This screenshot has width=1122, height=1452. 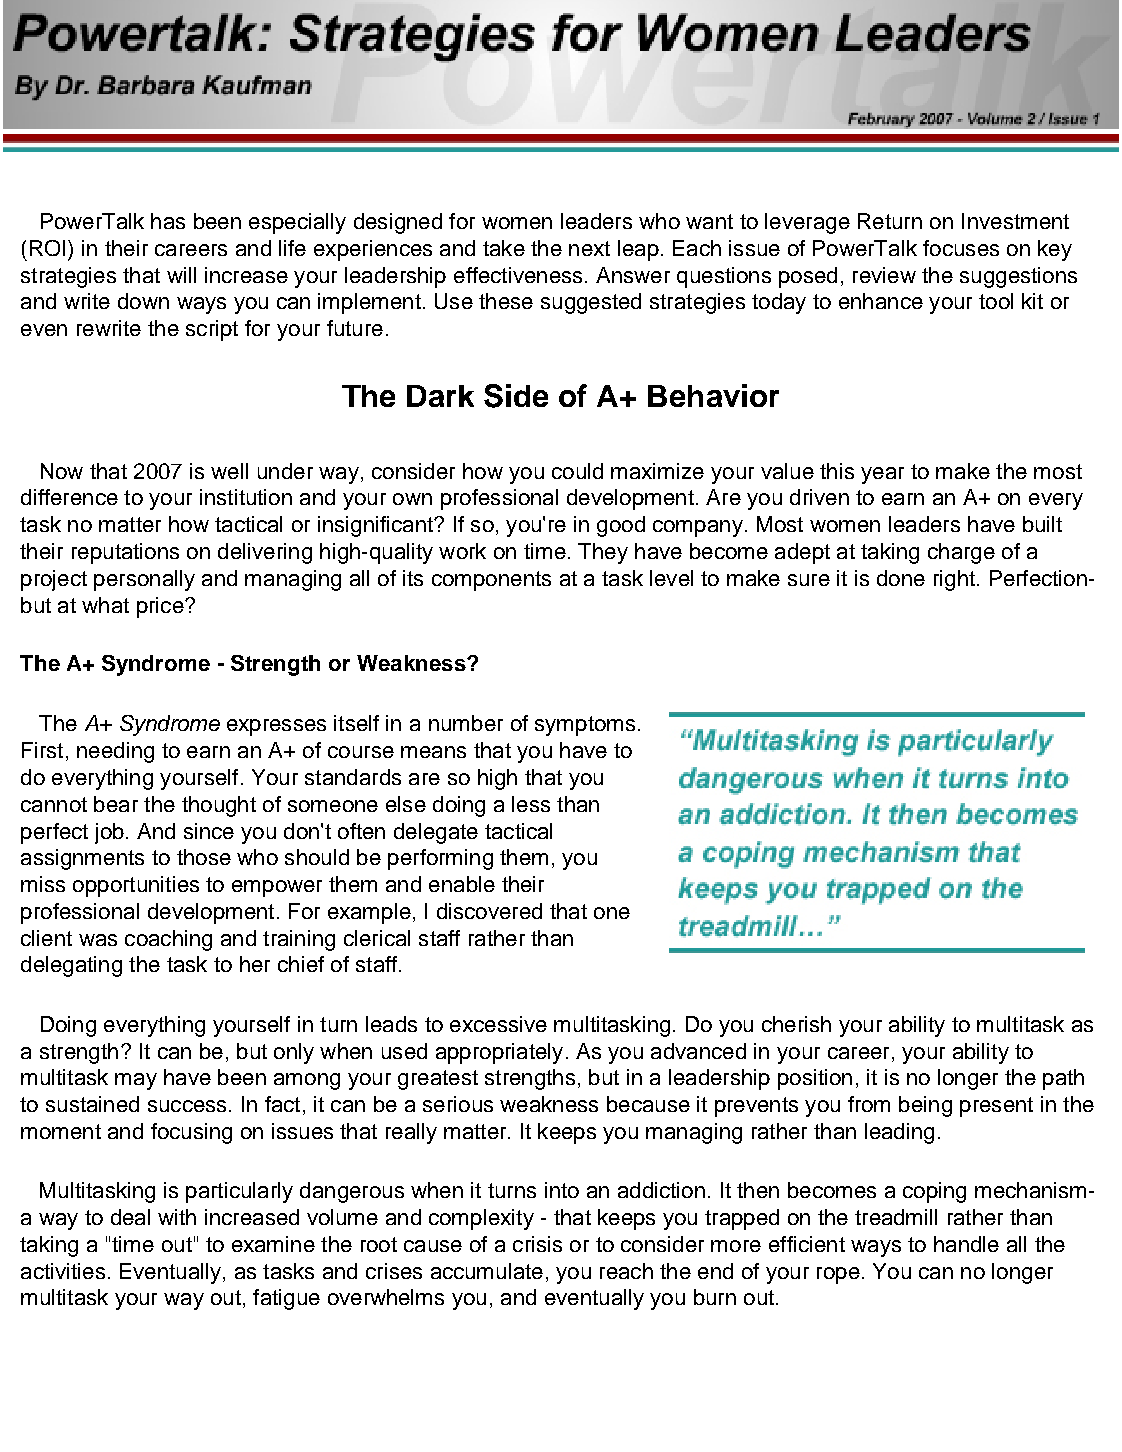 What do you see at coordinates (489, 911) in the screenshot?
I see `discovered` at bounding box center [489, 911].
